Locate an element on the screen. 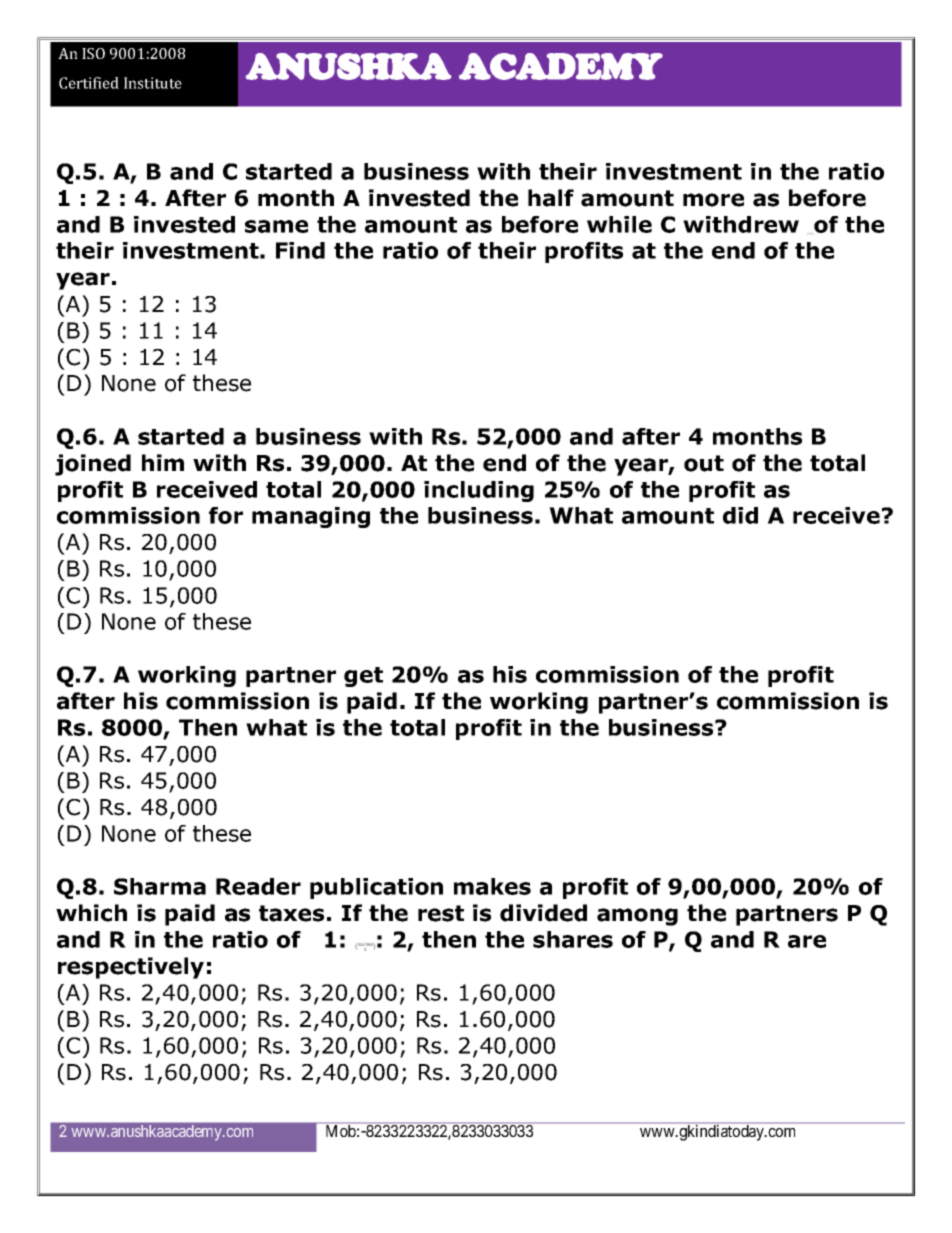  respectively is located at coordinates (131, 968).
